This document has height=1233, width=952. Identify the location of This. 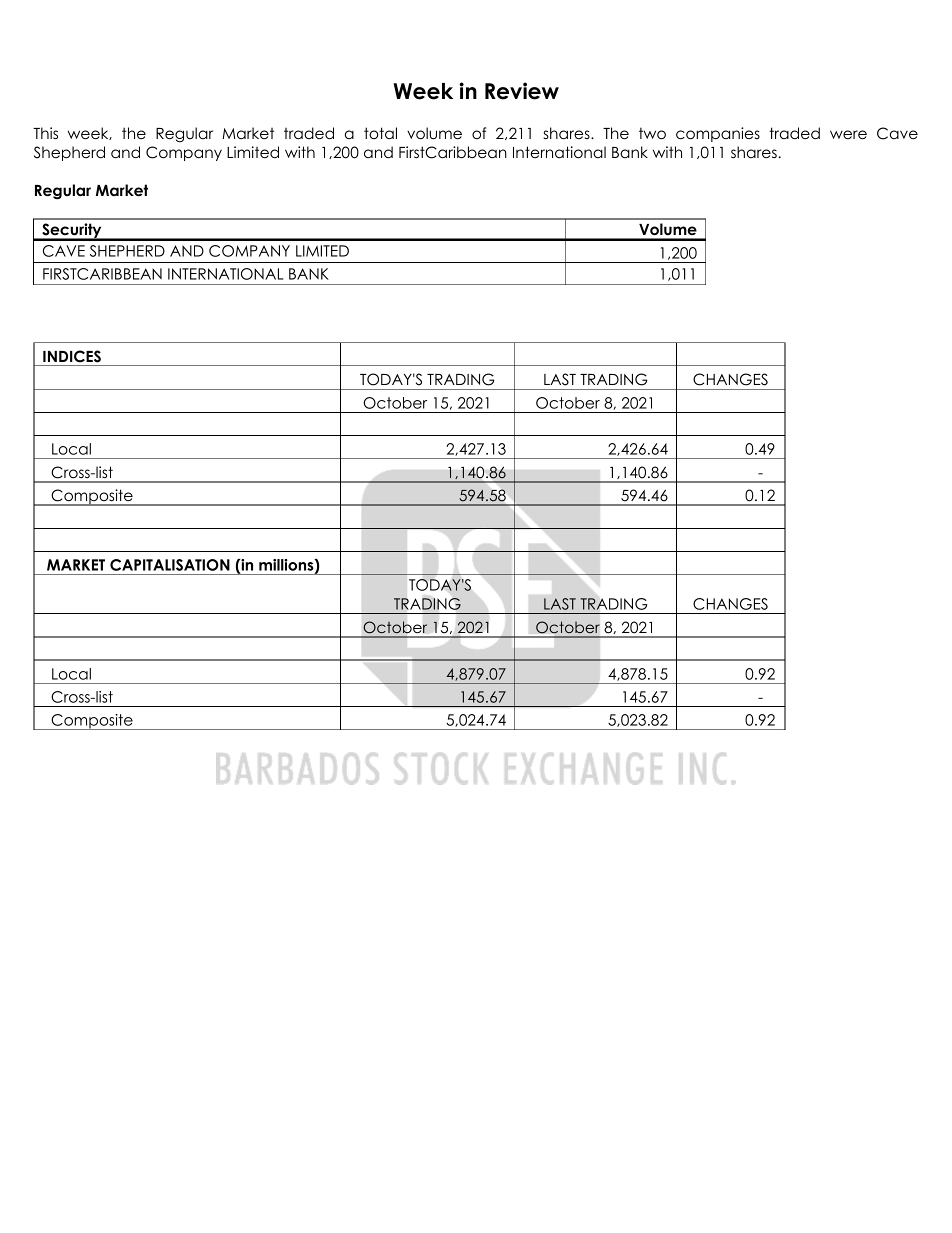
(45, 133).
